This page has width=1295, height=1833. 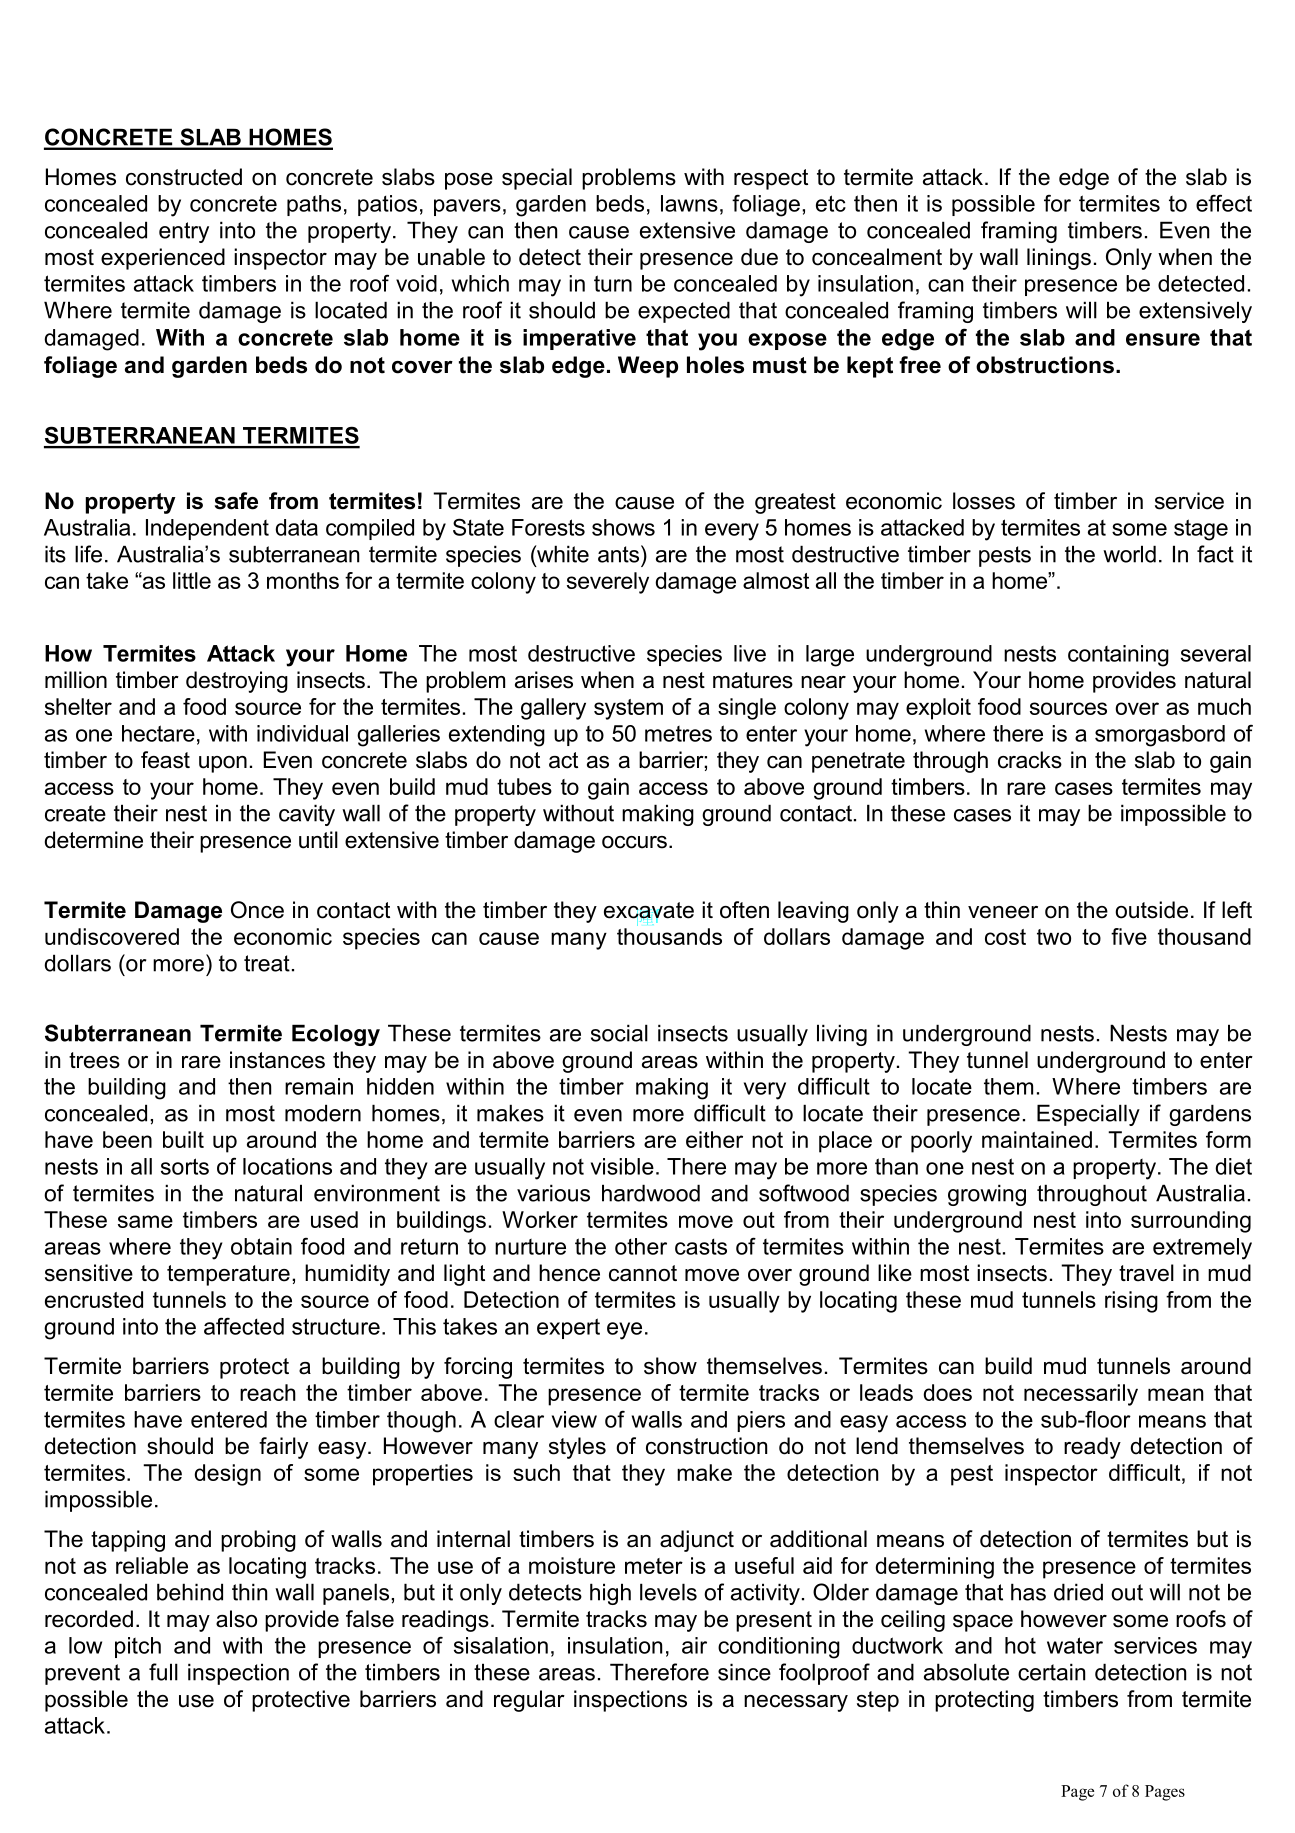 I want to click on entry, so click(x=184, y=232).
